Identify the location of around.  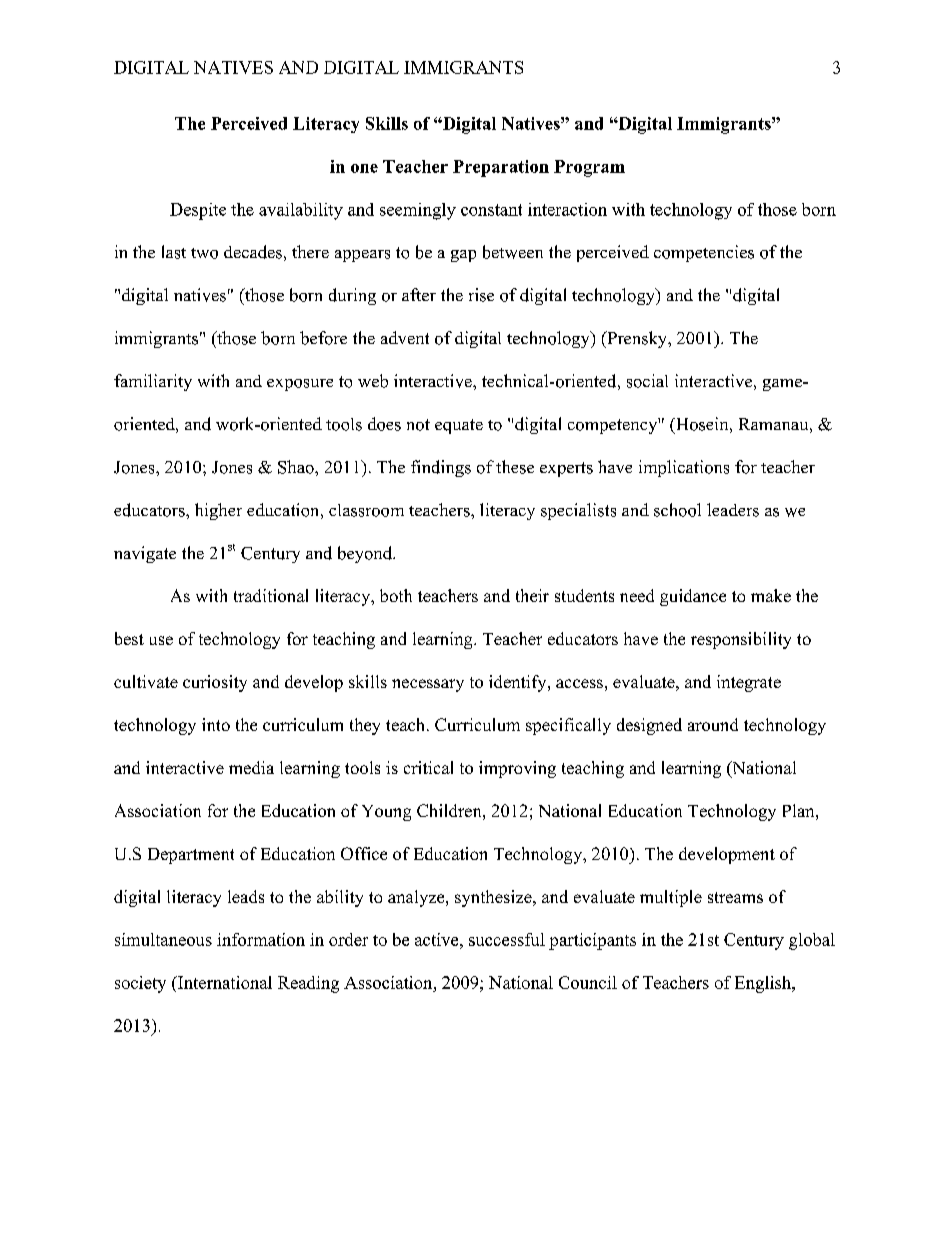
(713, 724).
